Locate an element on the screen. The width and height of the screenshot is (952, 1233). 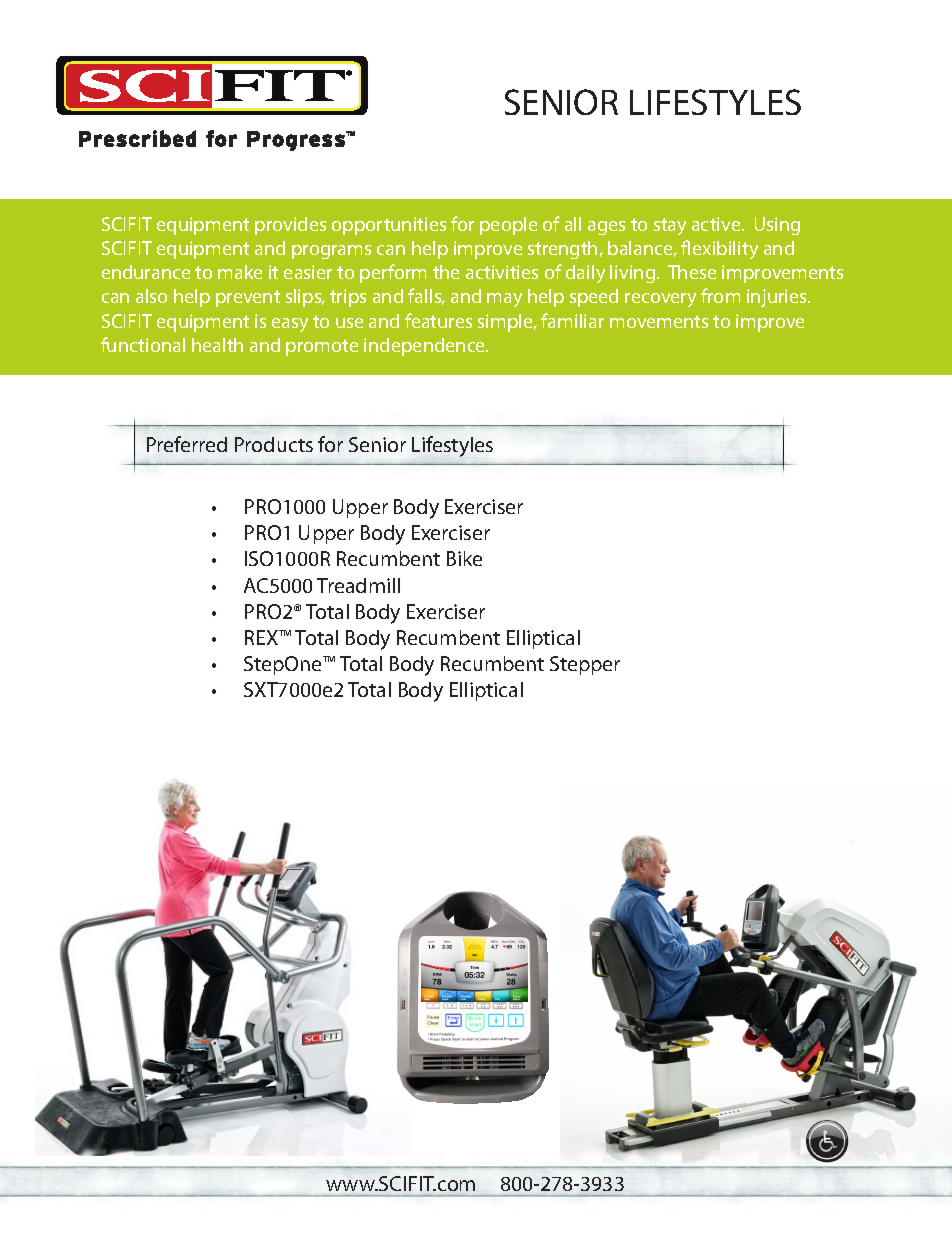
Bike is located at coordinates (464, 558).
